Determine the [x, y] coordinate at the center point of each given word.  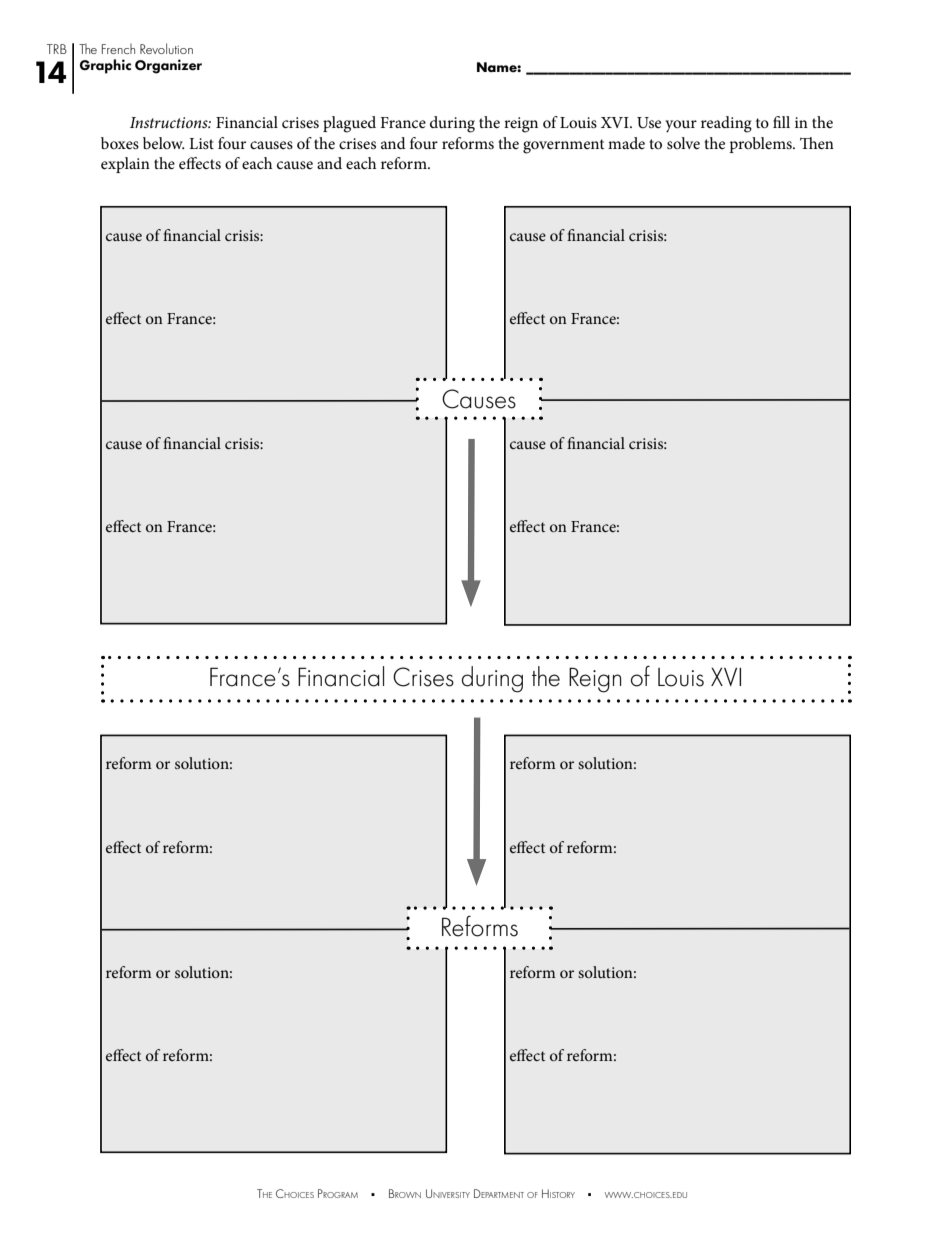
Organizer [168, 66]
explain [125, 165]
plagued [349, 124]
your [681, 126]
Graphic [105, 66]
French [118, 49]
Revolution [166, 48]
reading [726, 124]
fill [781, 122]
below [164, 143]
